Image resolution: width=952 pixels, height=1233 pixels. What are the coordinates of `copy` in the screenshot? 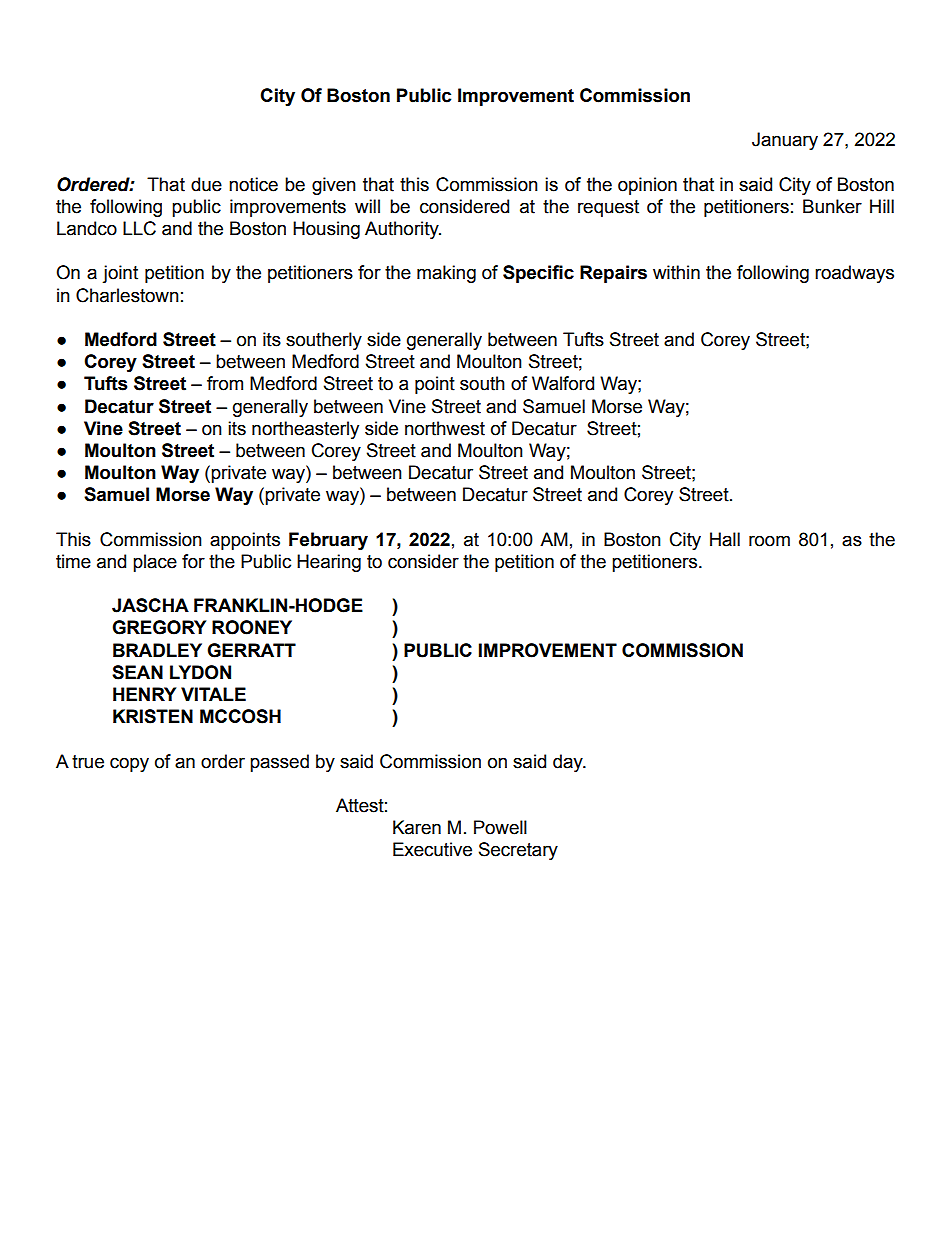 It's located at (129, 764).
